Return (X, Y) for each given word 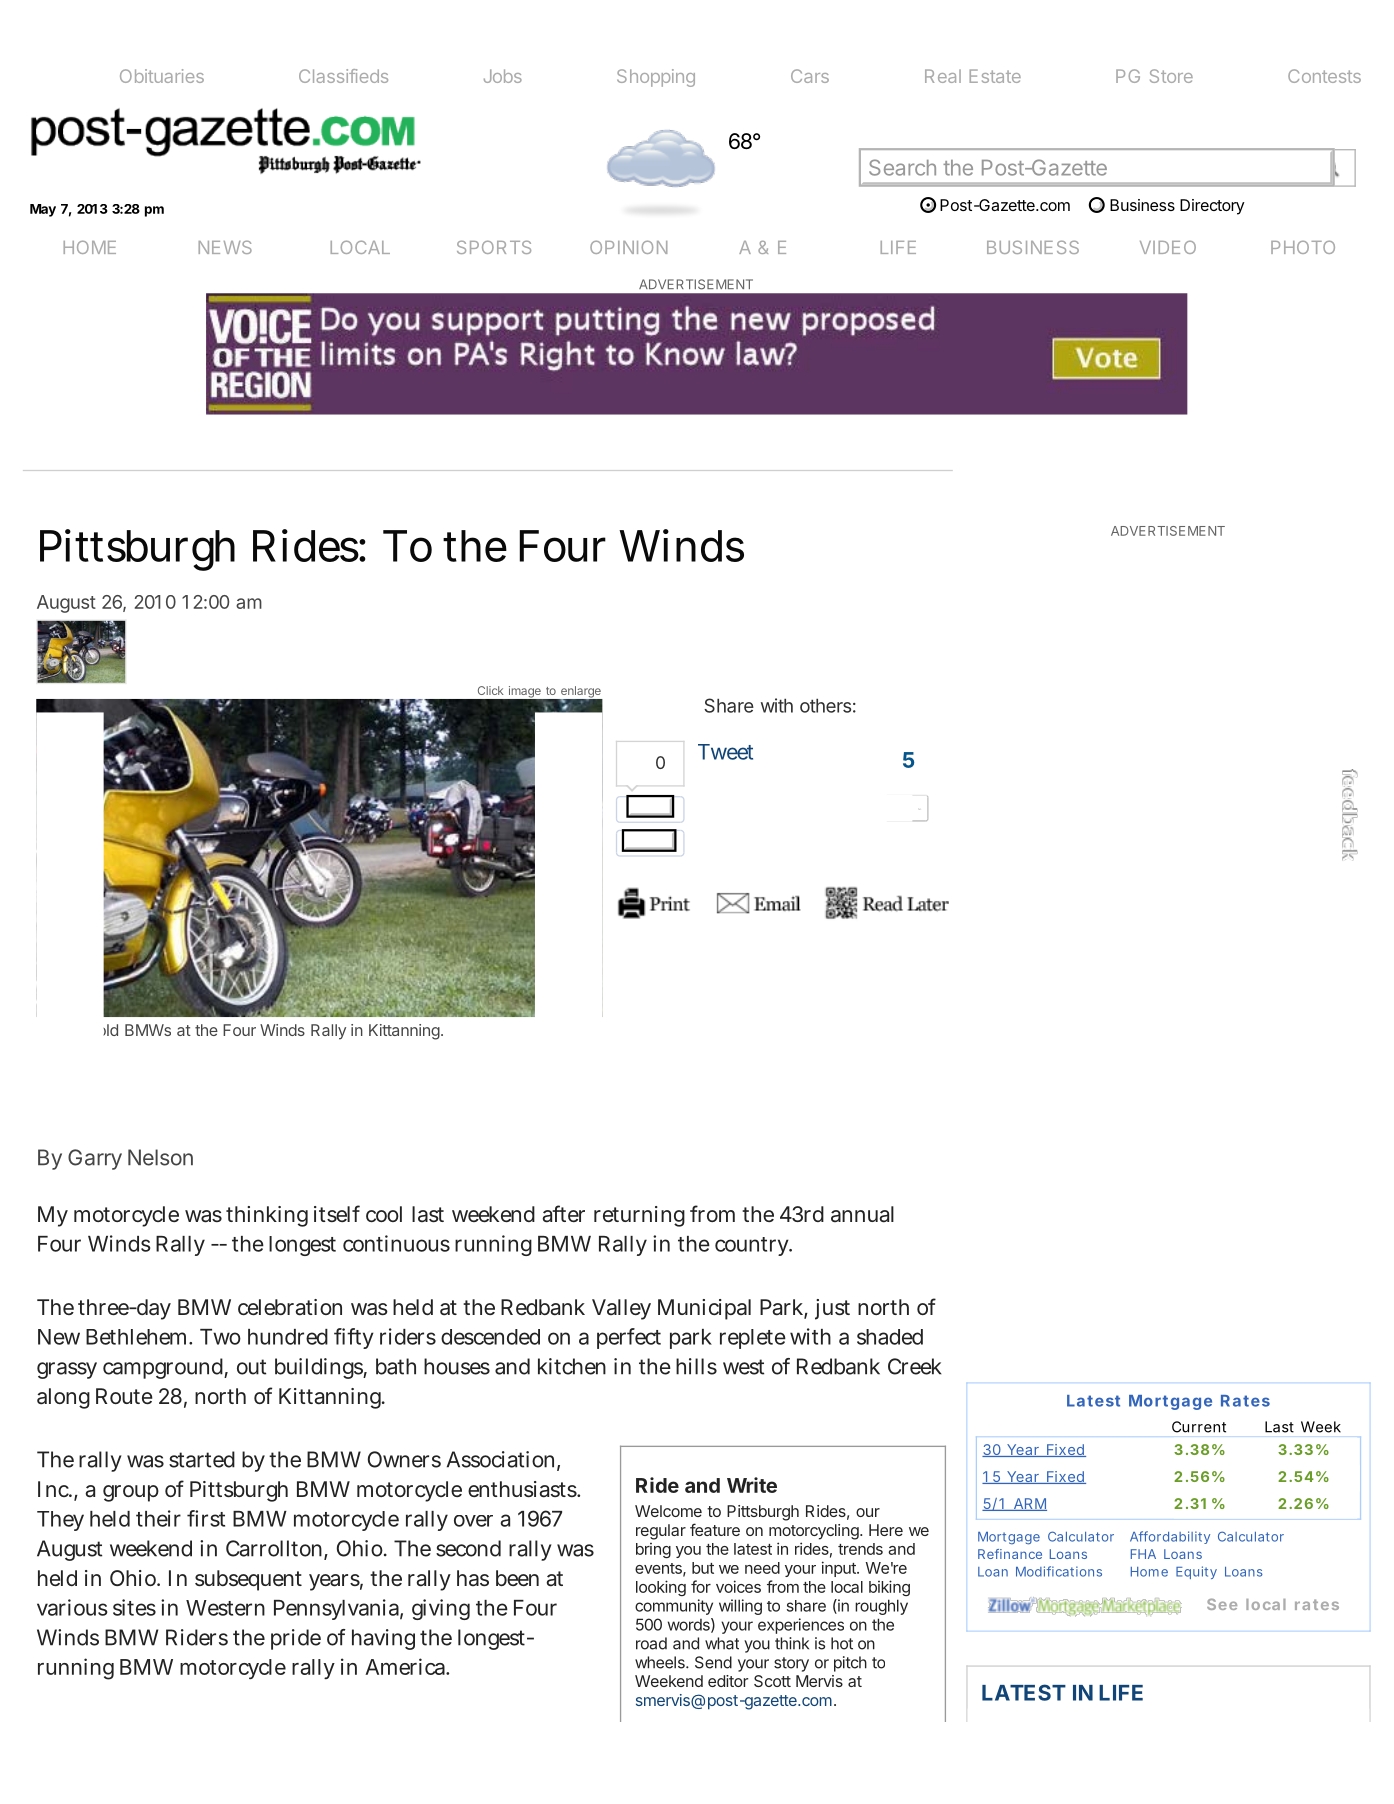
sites (134, 1607)
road (651, 1643)
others (825, 706)
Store (1171, 76)
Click (490, 690)
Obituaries (162, 76)
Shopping (656, 78)
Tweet (725, 752)
